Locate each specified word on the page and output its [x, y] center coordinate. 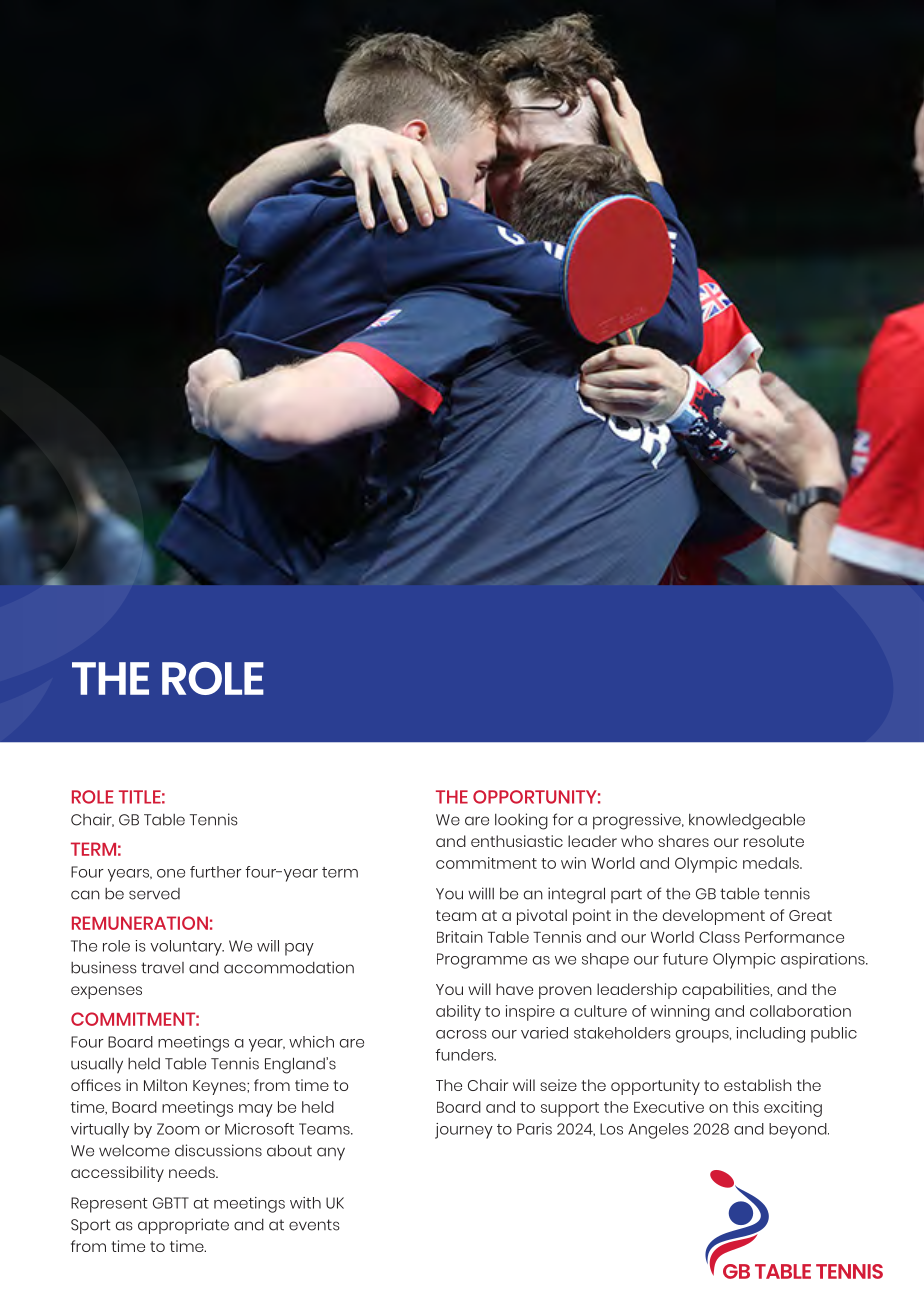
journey [464, 1131]
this [746, 1107]
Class [719, 937]
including [771, 1035]
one [171, 873]
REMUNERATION [140, 923]
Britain [460, 937]
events [314, 1225]
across [461, 1034]
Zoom [178, 1129]
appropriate [183, 1226]
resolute [774, 841]
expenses [106, 992]
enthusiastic [517, 841]
